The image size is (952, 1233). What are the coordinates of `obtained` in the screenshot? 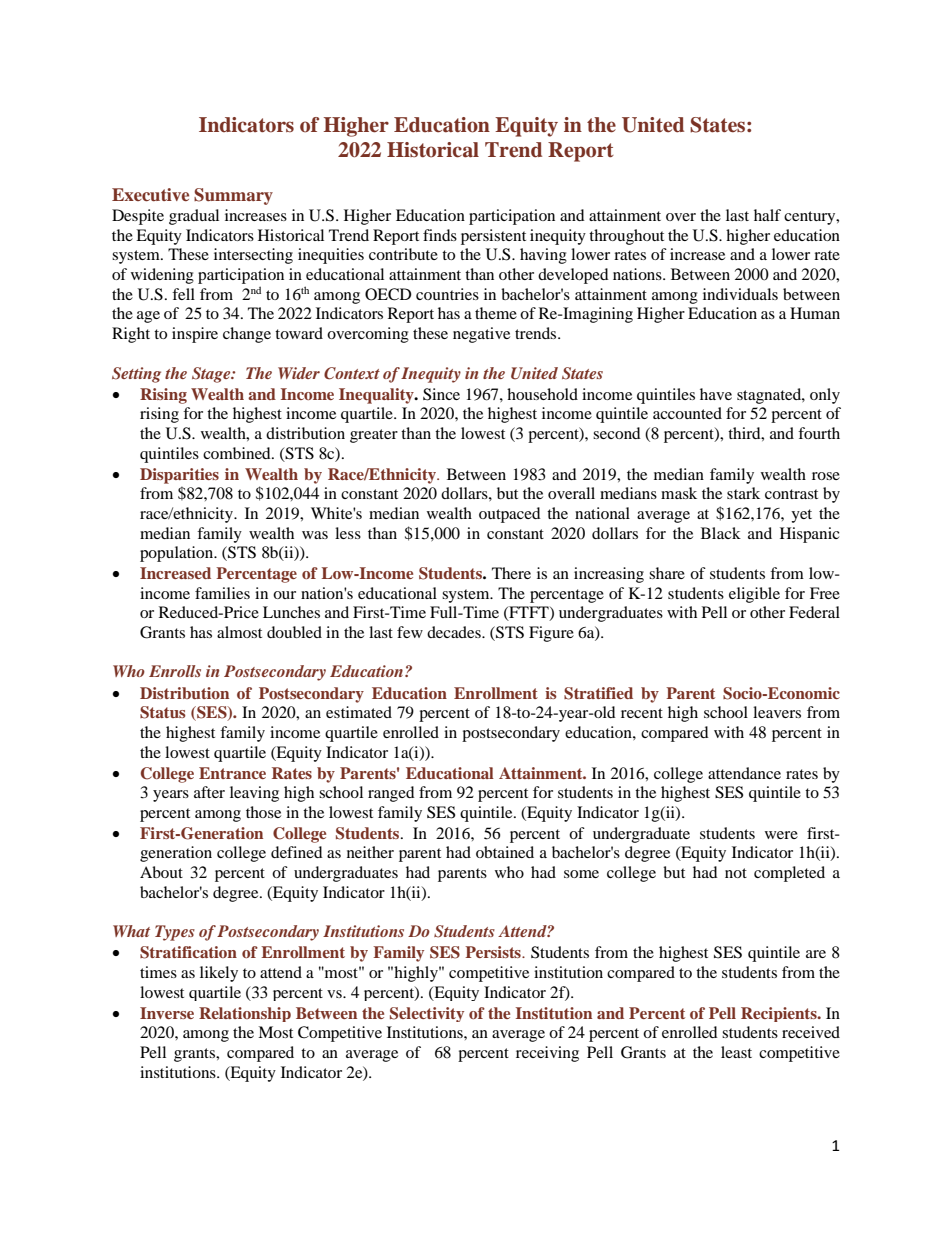 It's located at (505, 852).
